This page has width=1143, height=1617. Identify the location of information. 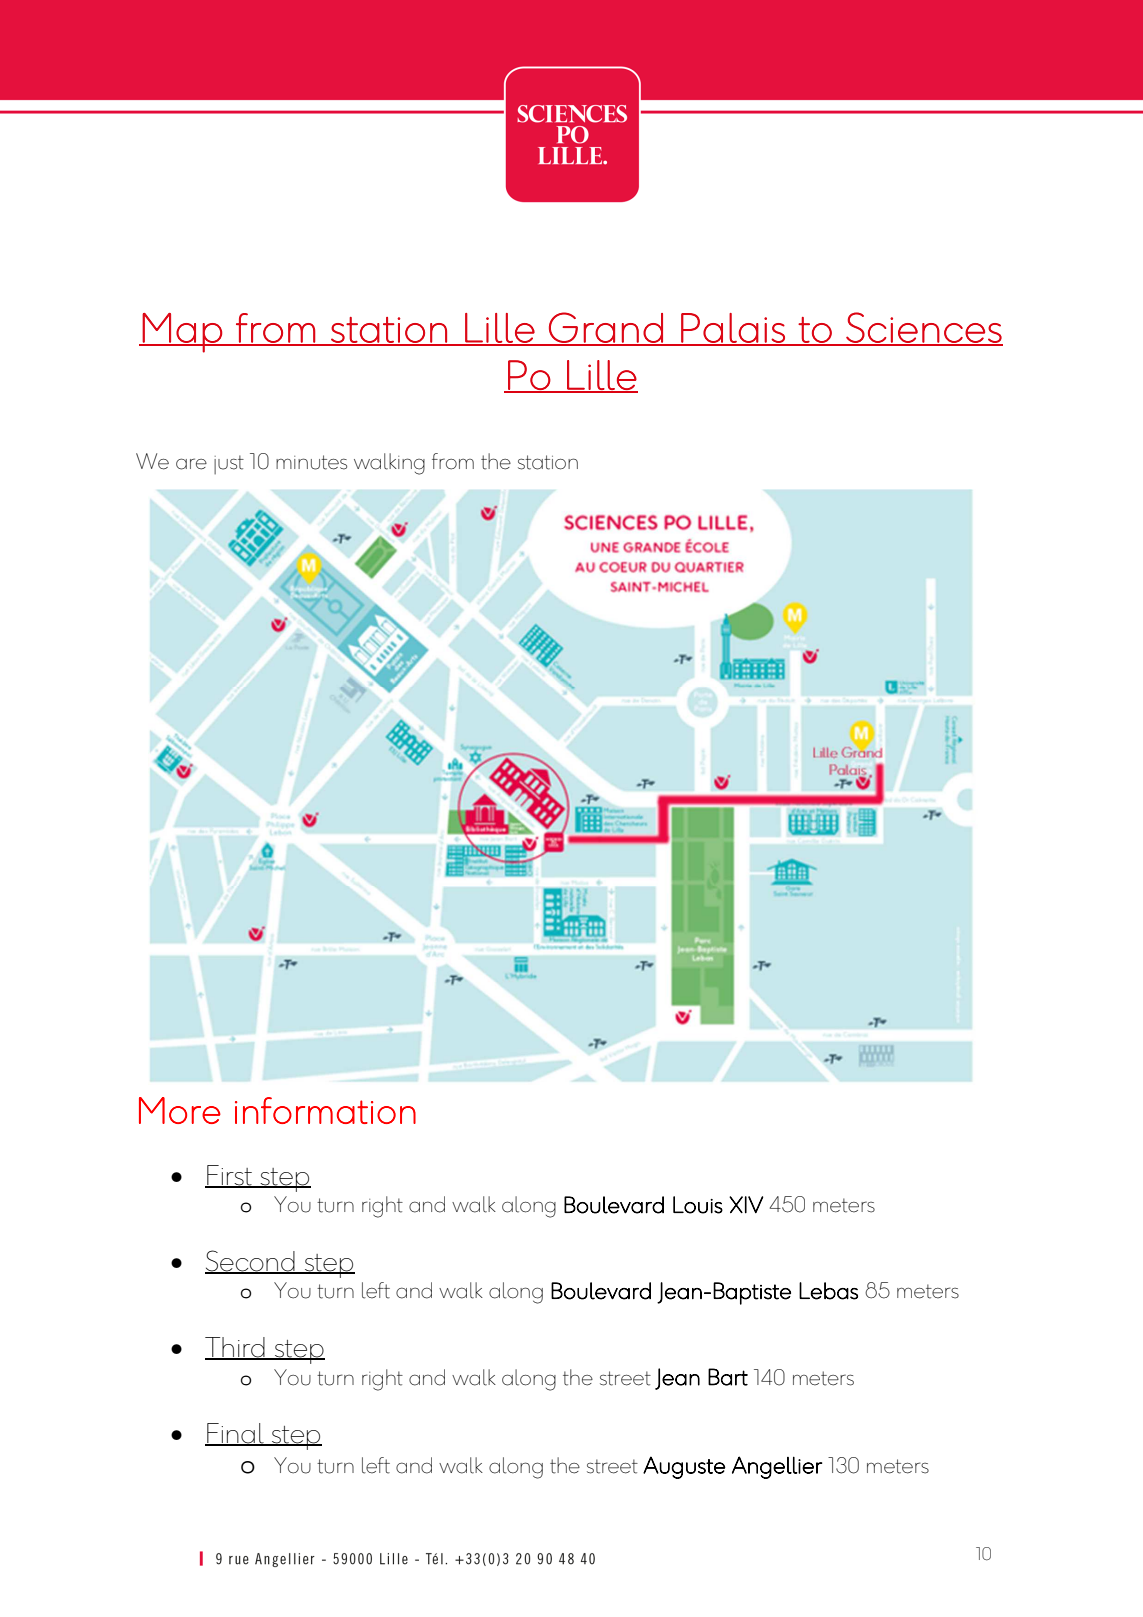
(325, 1110).
